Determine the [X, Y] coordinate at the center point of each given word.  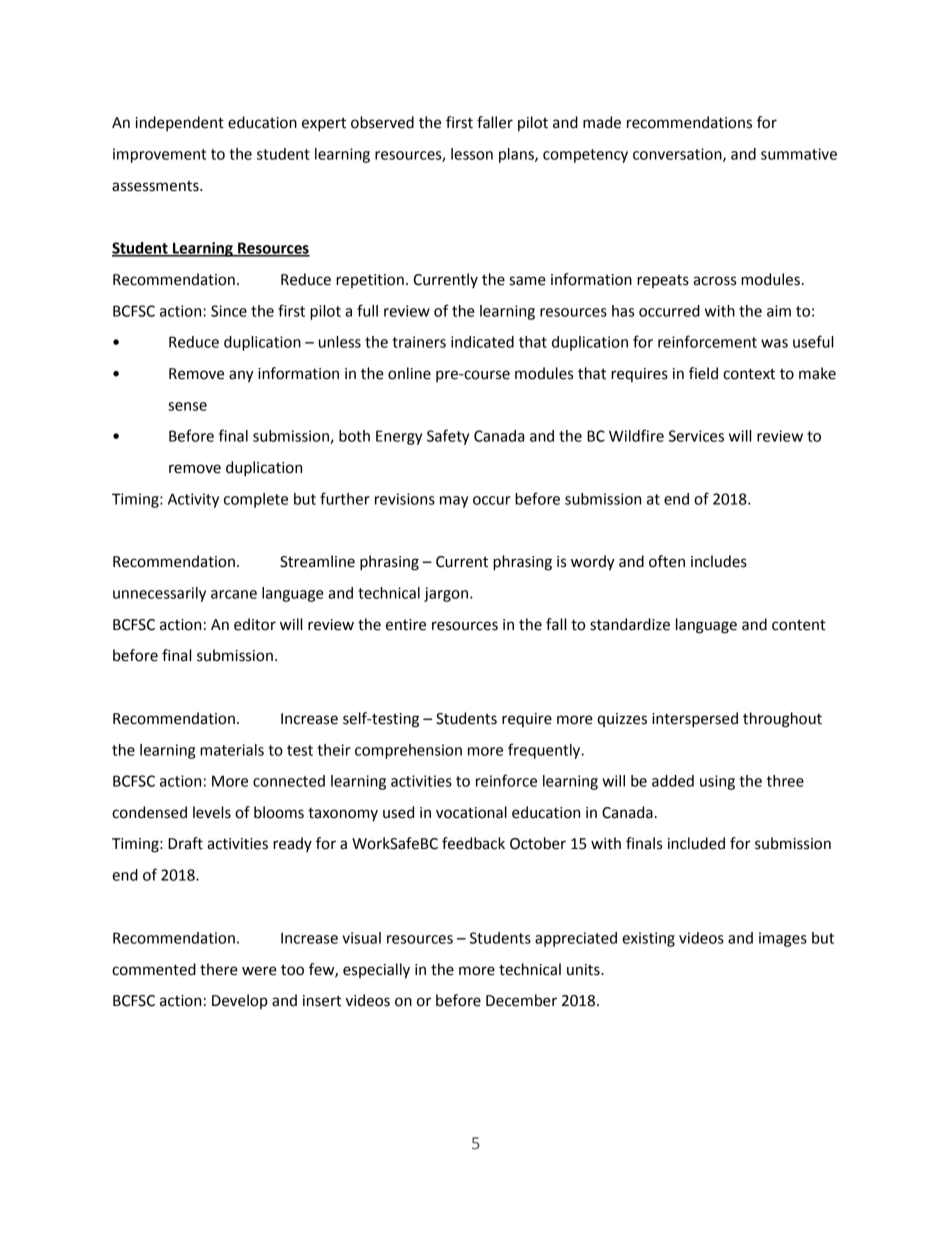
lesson [472, 154]
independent [180, 123]
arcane [234, 594]
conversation [678, 155]
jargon [447, 594]
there [219, 969]
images [783, 939]
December [521, 1000]
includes [719, 561]
